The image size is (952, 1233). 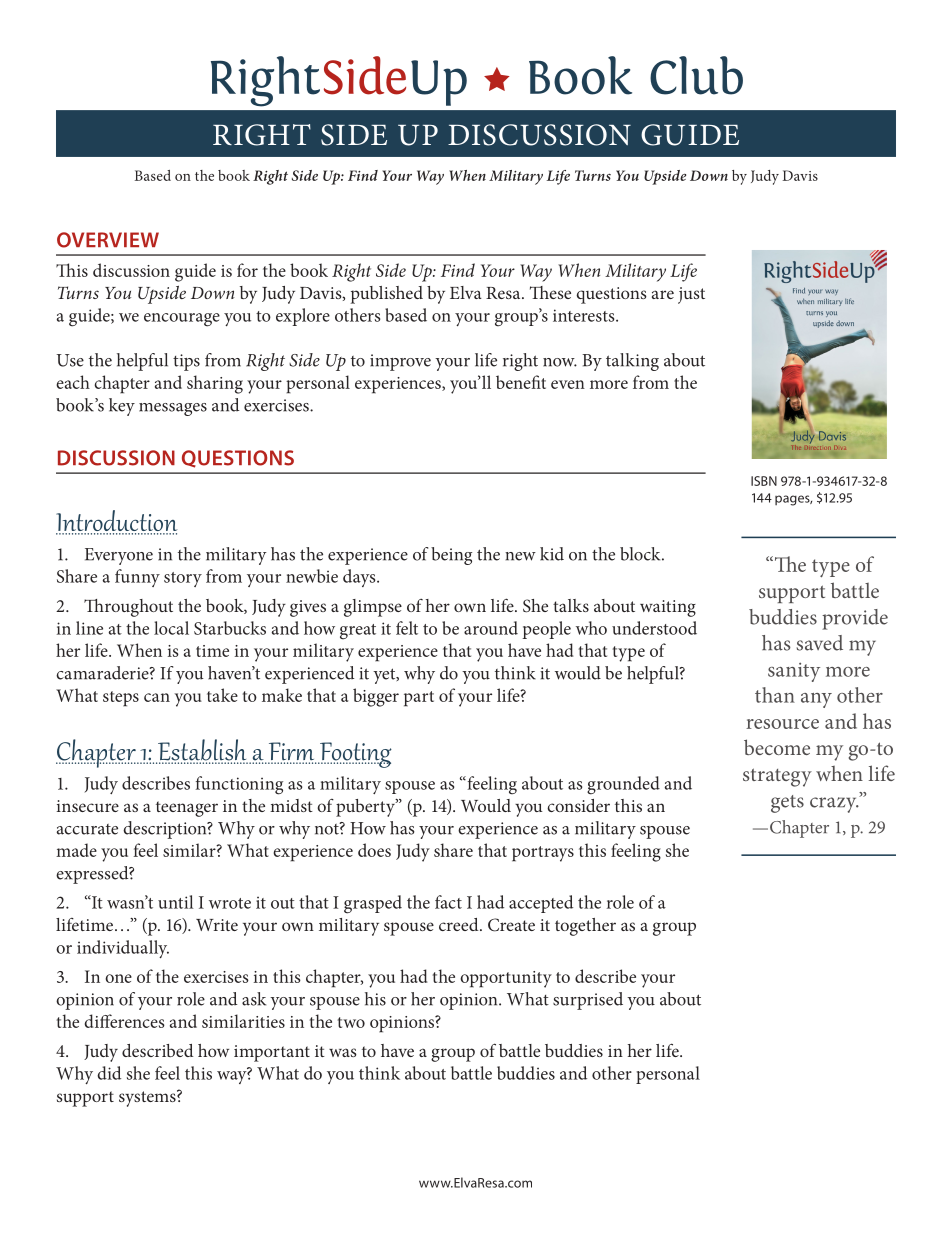 I want to click on differences, so click(x=125, y=1021).
